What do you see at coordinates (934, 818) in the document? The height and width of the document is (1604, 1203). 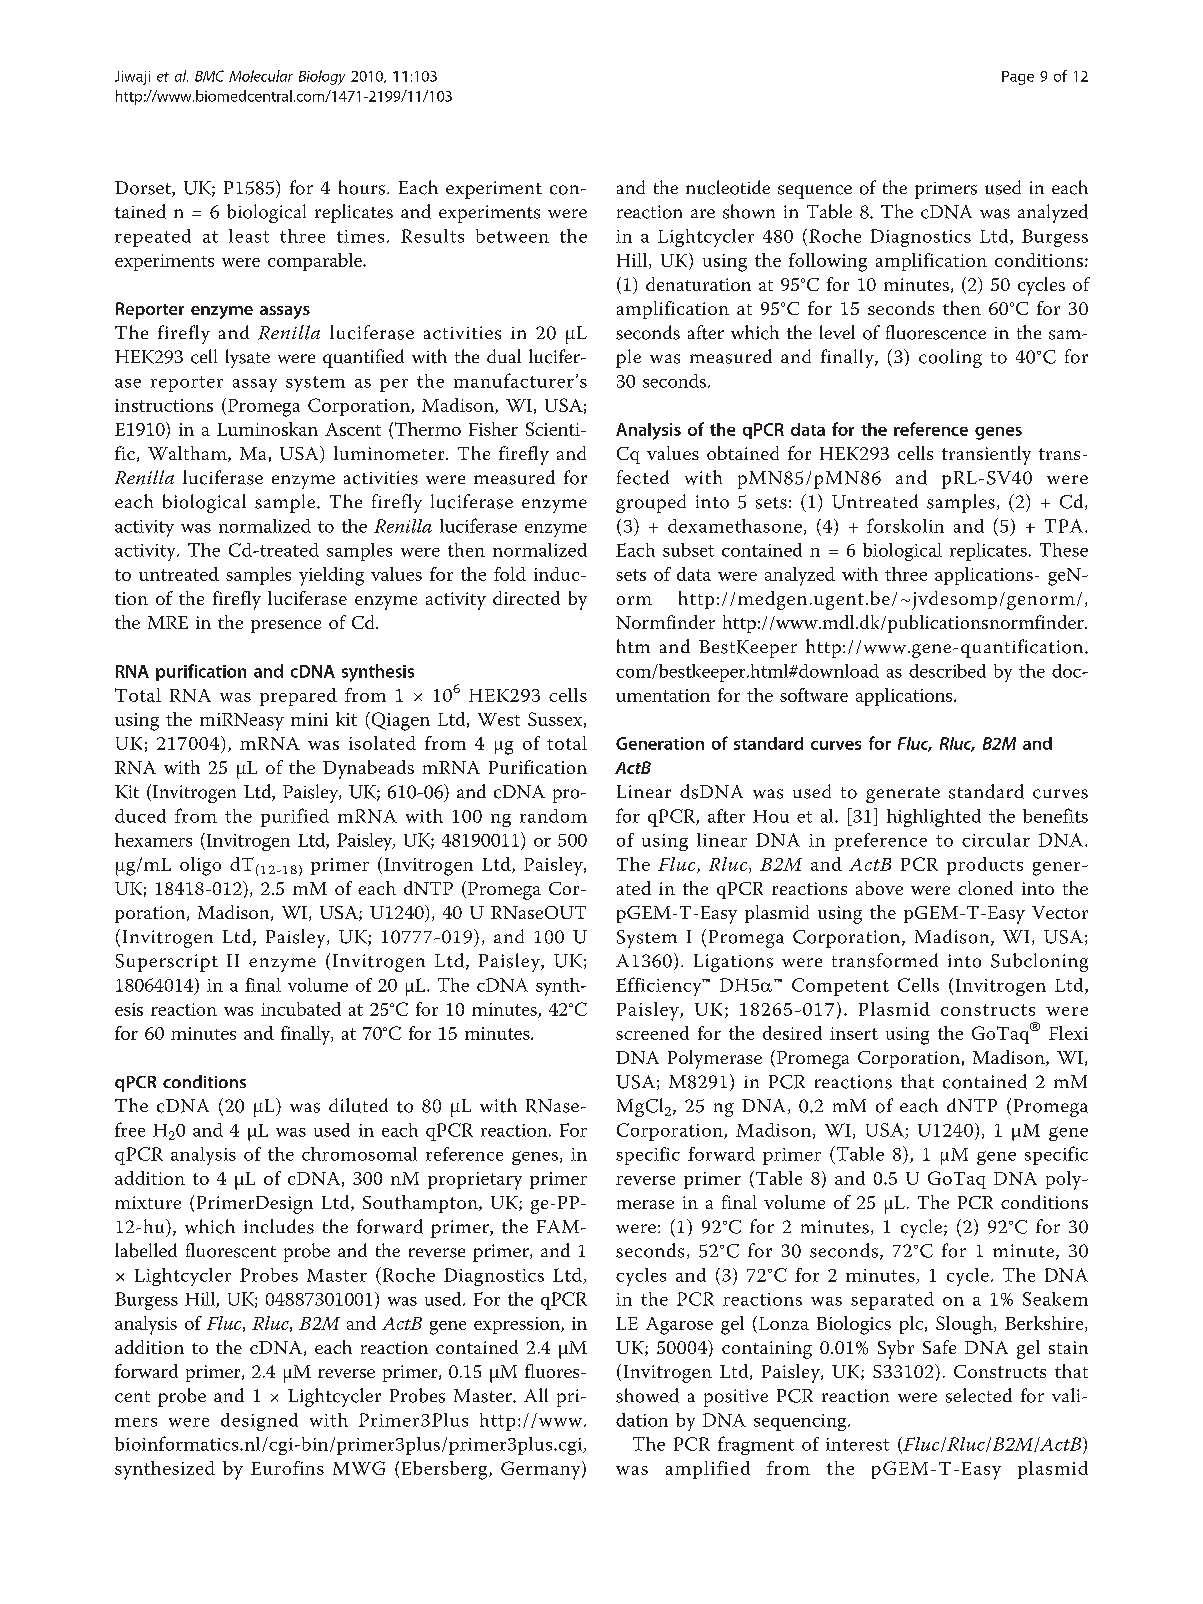 I see `highlighted` at bounding box center [934, 818].
